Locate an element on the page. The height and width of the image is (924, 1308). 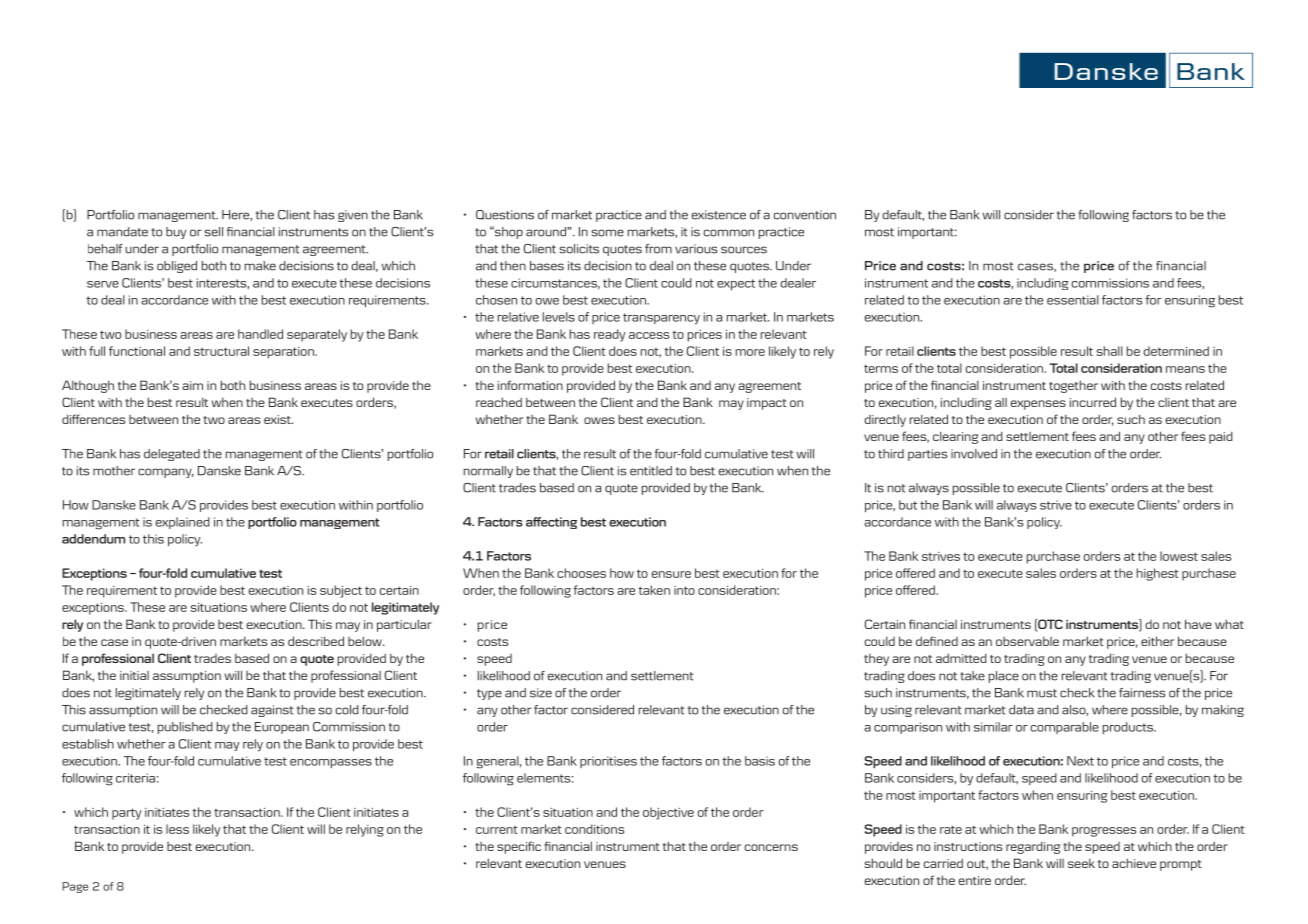
less is located at coordinates (177, 829).
